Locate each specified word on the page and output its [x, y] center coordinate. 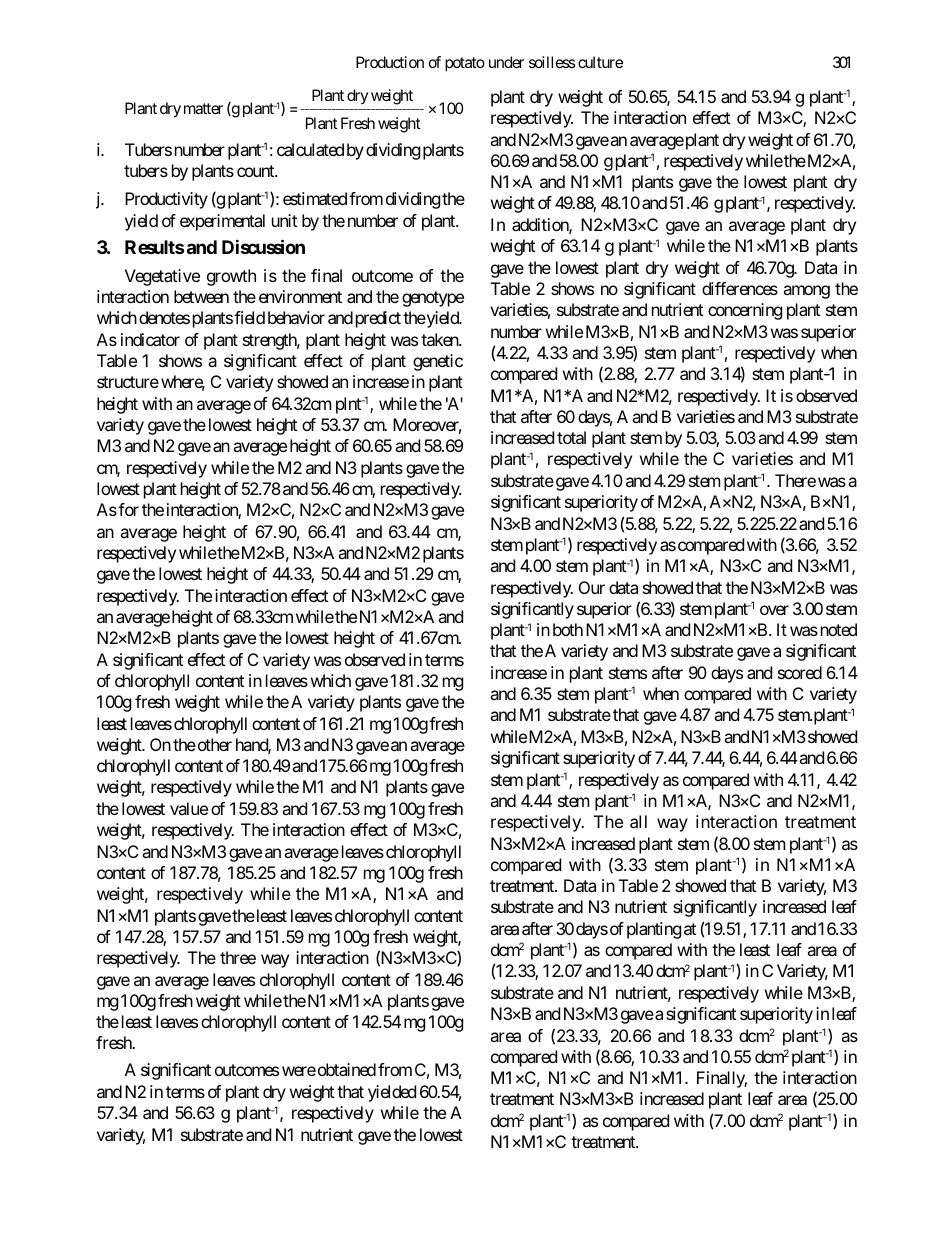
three [238, 957]
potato [465, 64]
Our [592, 587]
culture [600, 62]
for [128, 509]
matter [203, 108]
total [571, 437]
